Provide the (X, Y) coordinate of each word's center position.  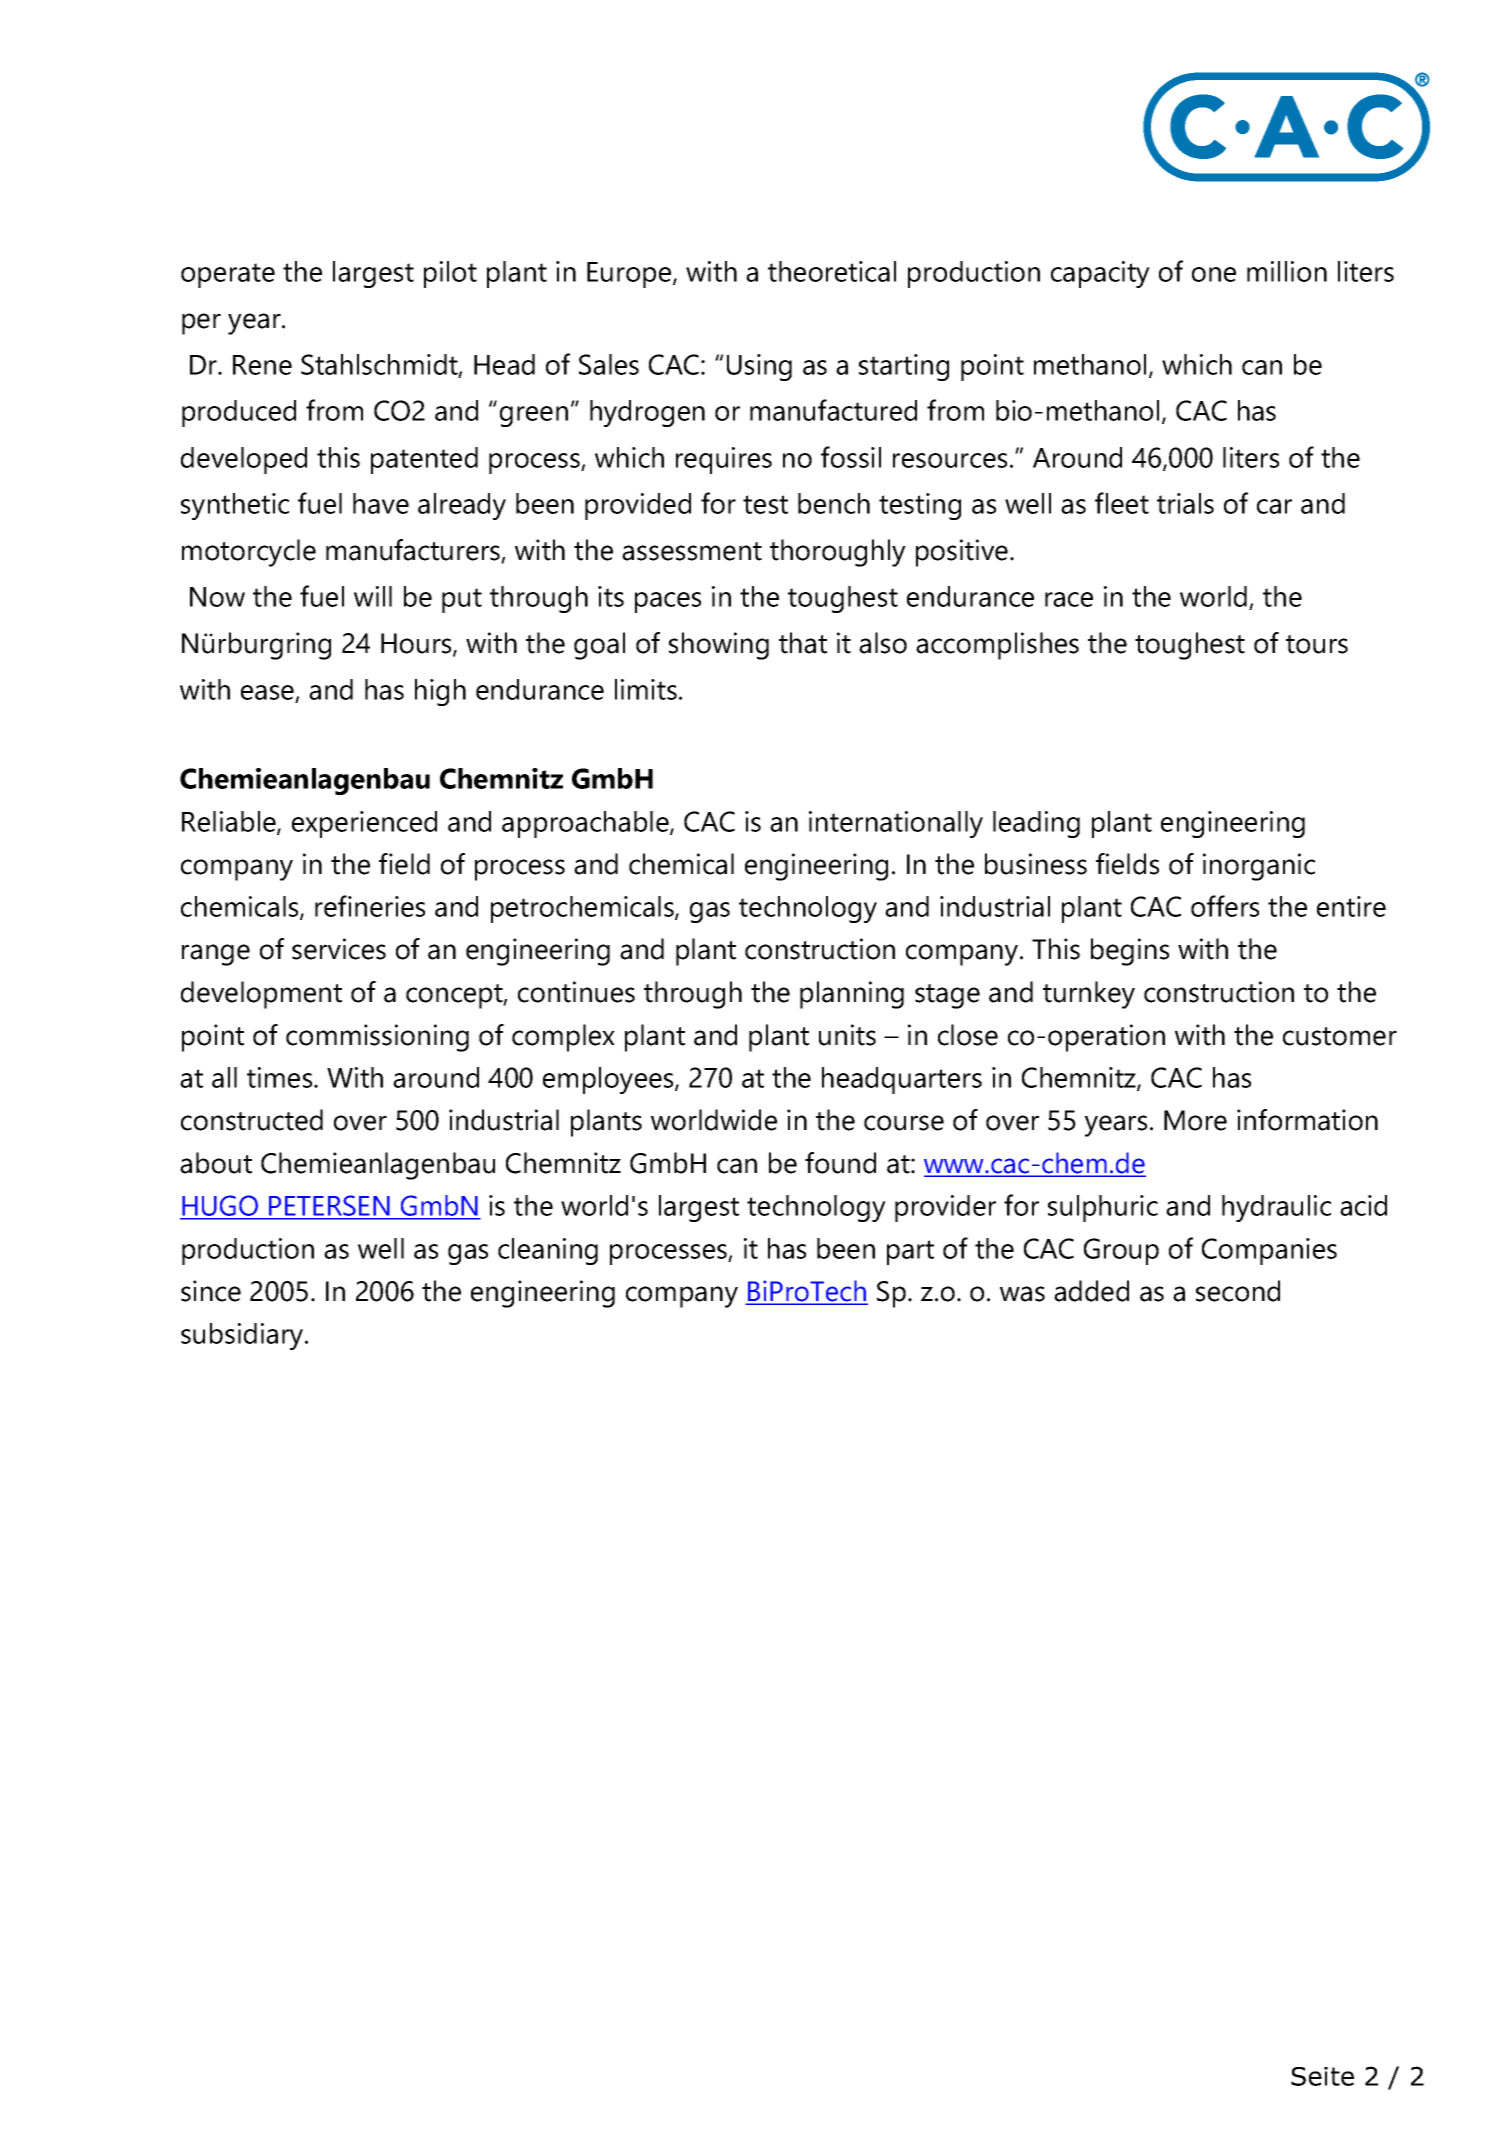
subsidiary (243, 1336)
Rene (262, 365)
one (1214, 274)
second (1238, 1291)
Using (759, 367)
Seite (1322, 2076)
